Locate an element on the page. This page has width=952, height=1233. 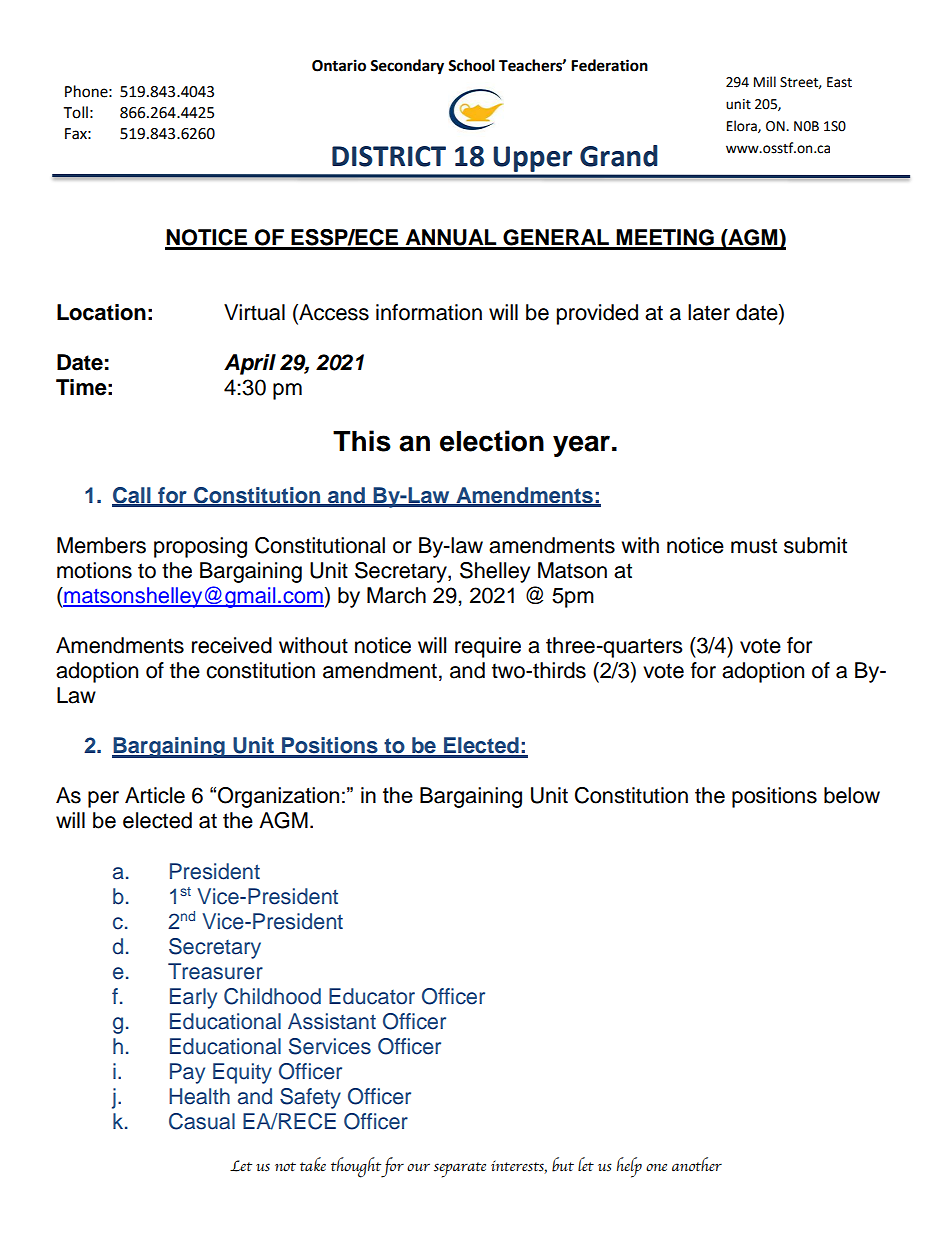
Location is located at coordinates (101, 312).
